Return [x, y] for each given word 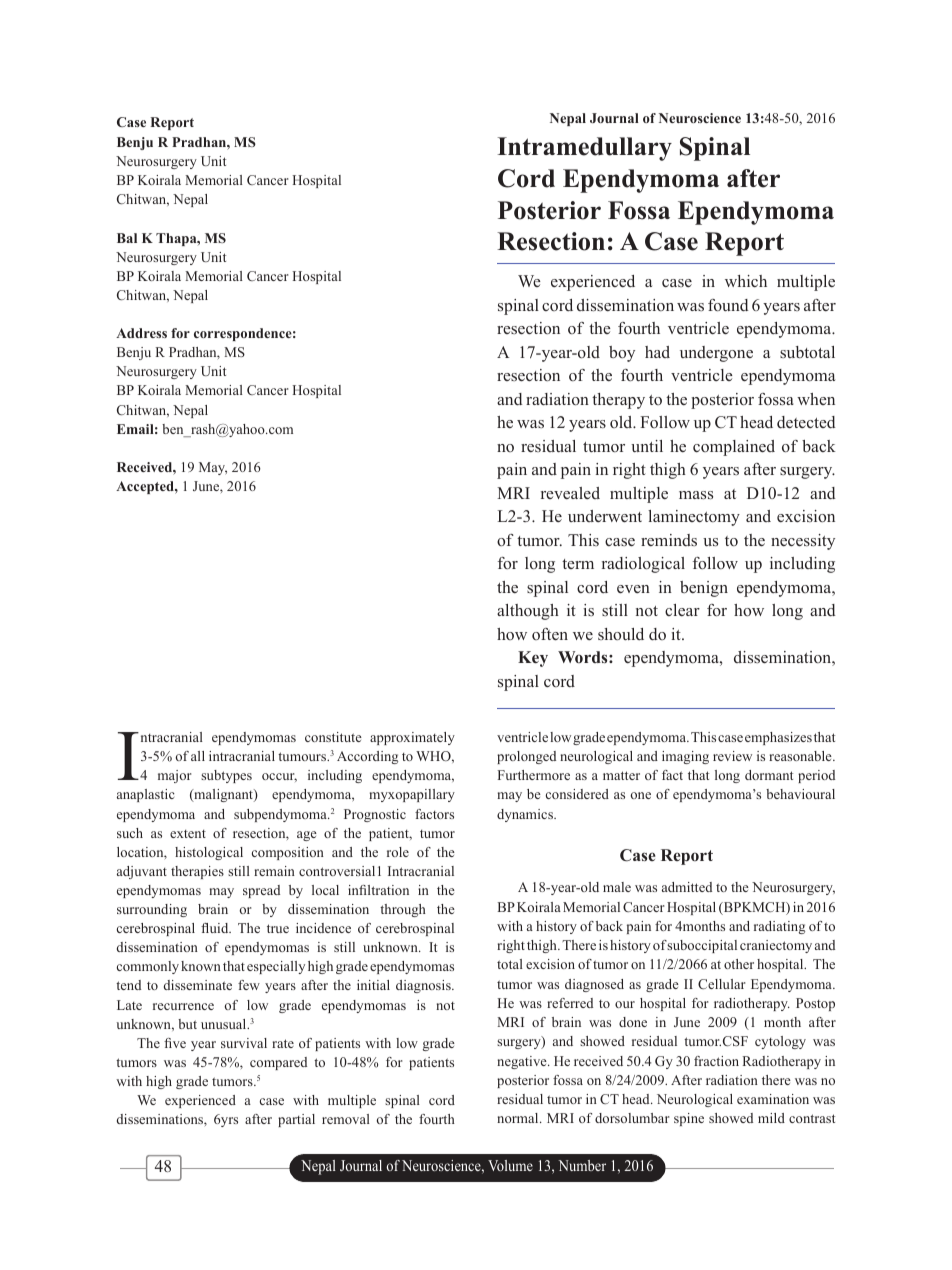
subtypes [226, 776]
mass [696, 495]
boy [622, 354]
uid [220, 928]
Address [141, 333]
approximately [412, 738]
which [746, 281]
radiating [779, 927]
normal [519, 1118]
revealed [570, 493]
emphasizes [778, 738]
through [403, 910]
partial [296, 1120]
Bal [127, 238]
